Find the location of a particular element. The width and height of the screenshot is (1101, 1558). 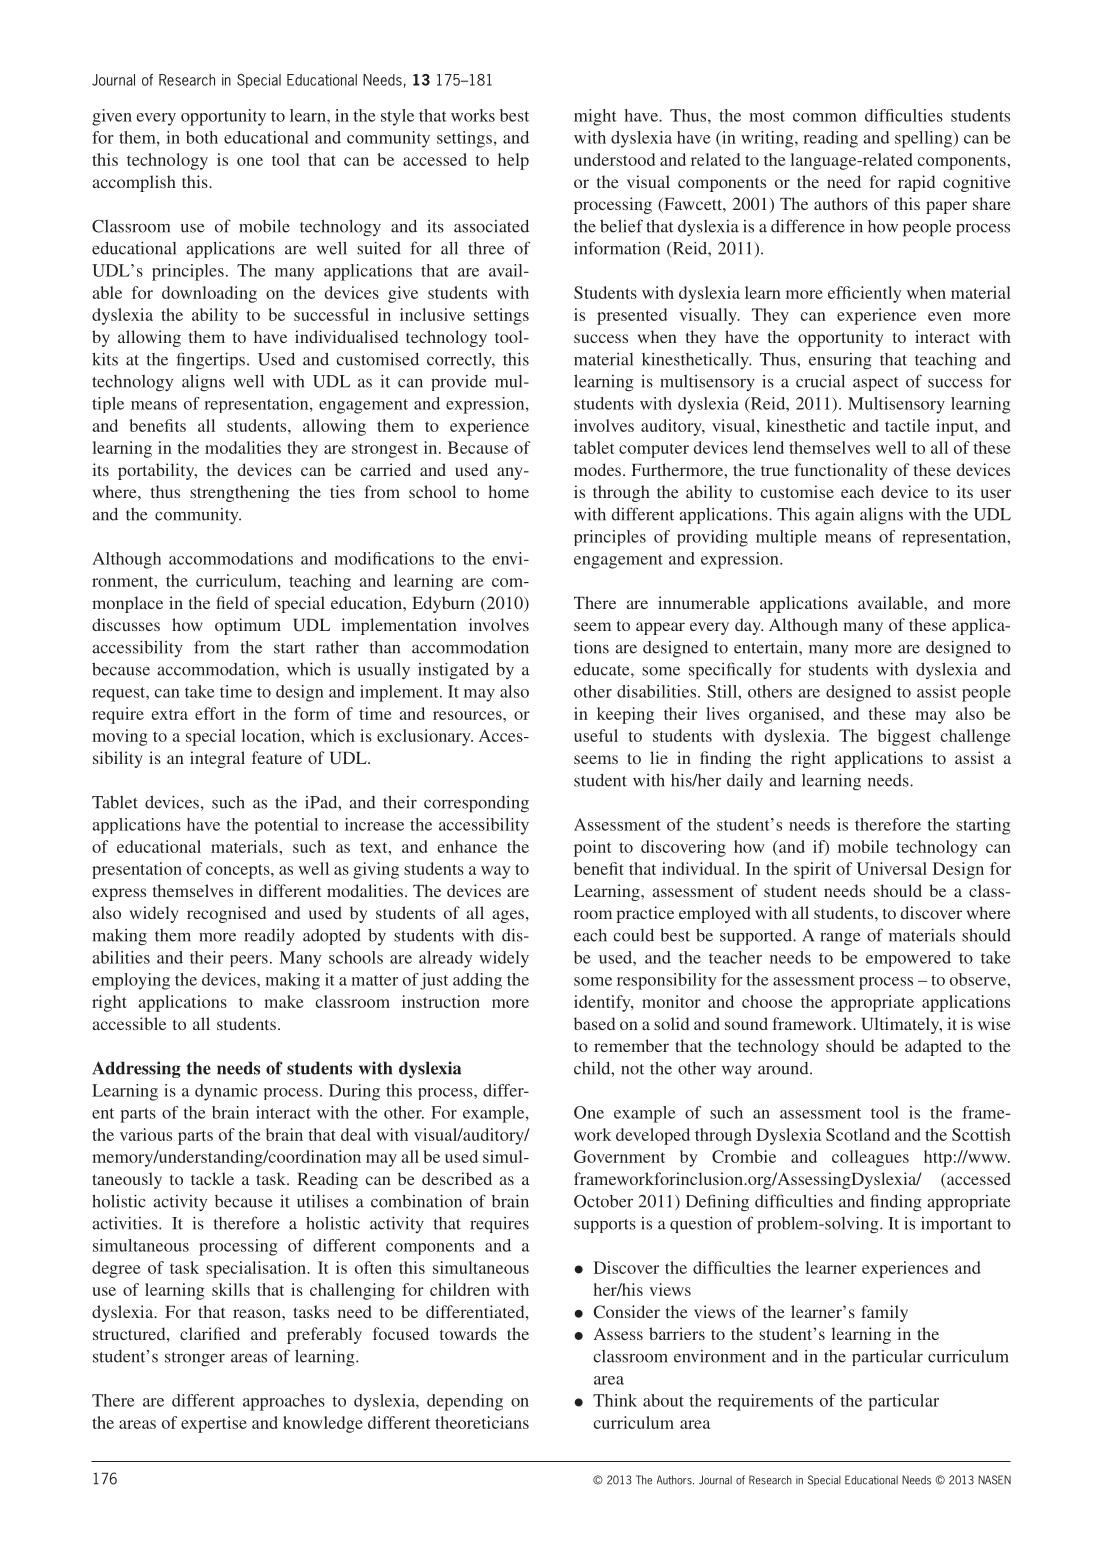

field is located at coordinates (232, 602).
